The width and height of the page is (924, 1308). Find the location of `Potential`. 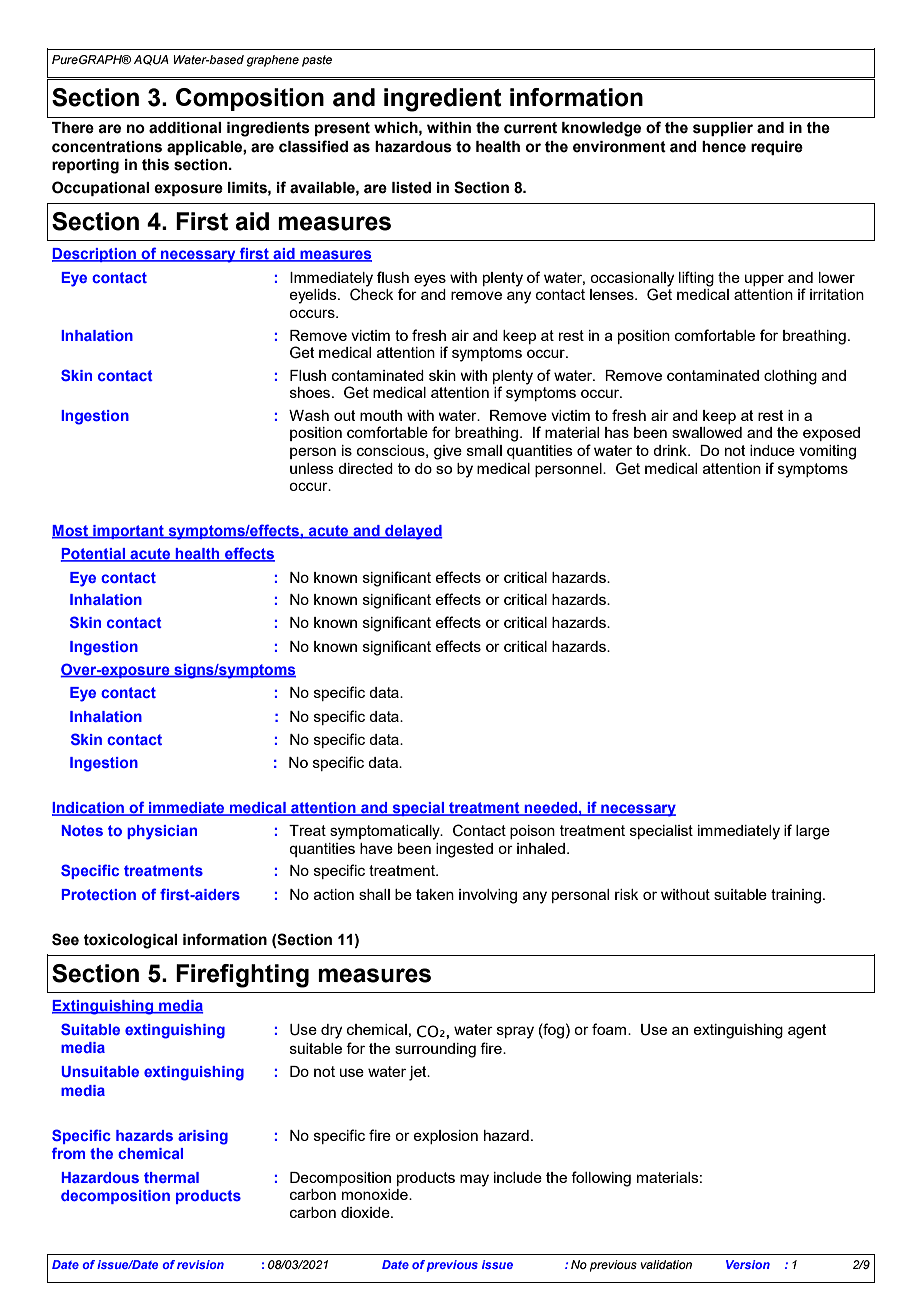

Potential is located at coordinates (93, 555).
